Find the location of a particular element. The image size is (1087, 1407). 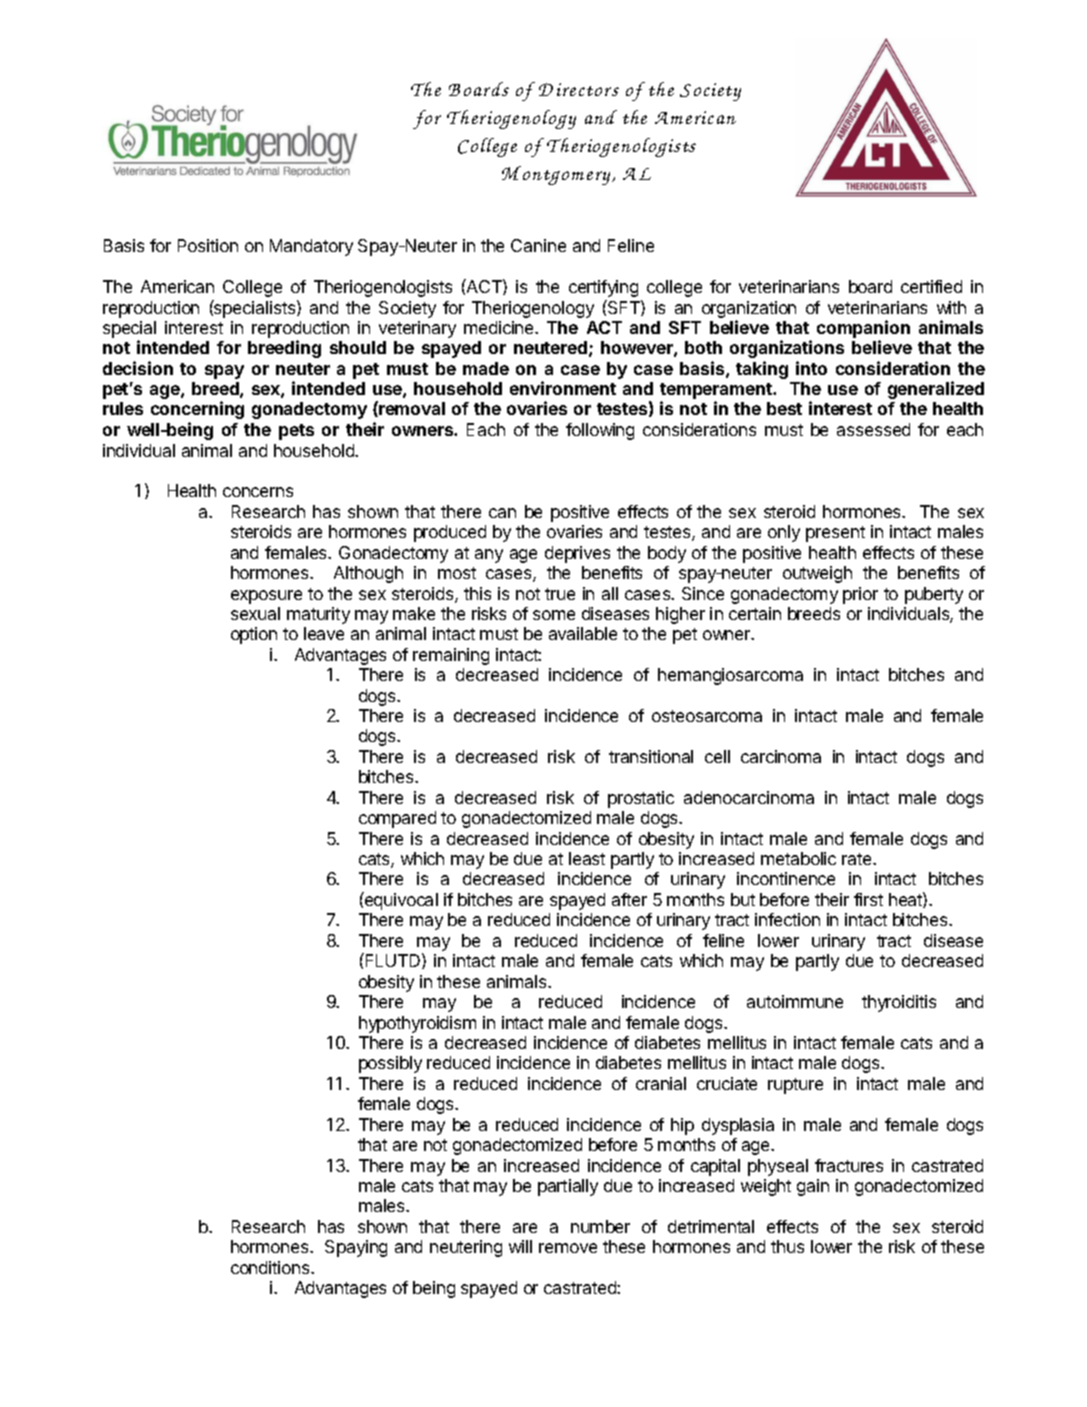

Position is located at coordinates (208, 245).
